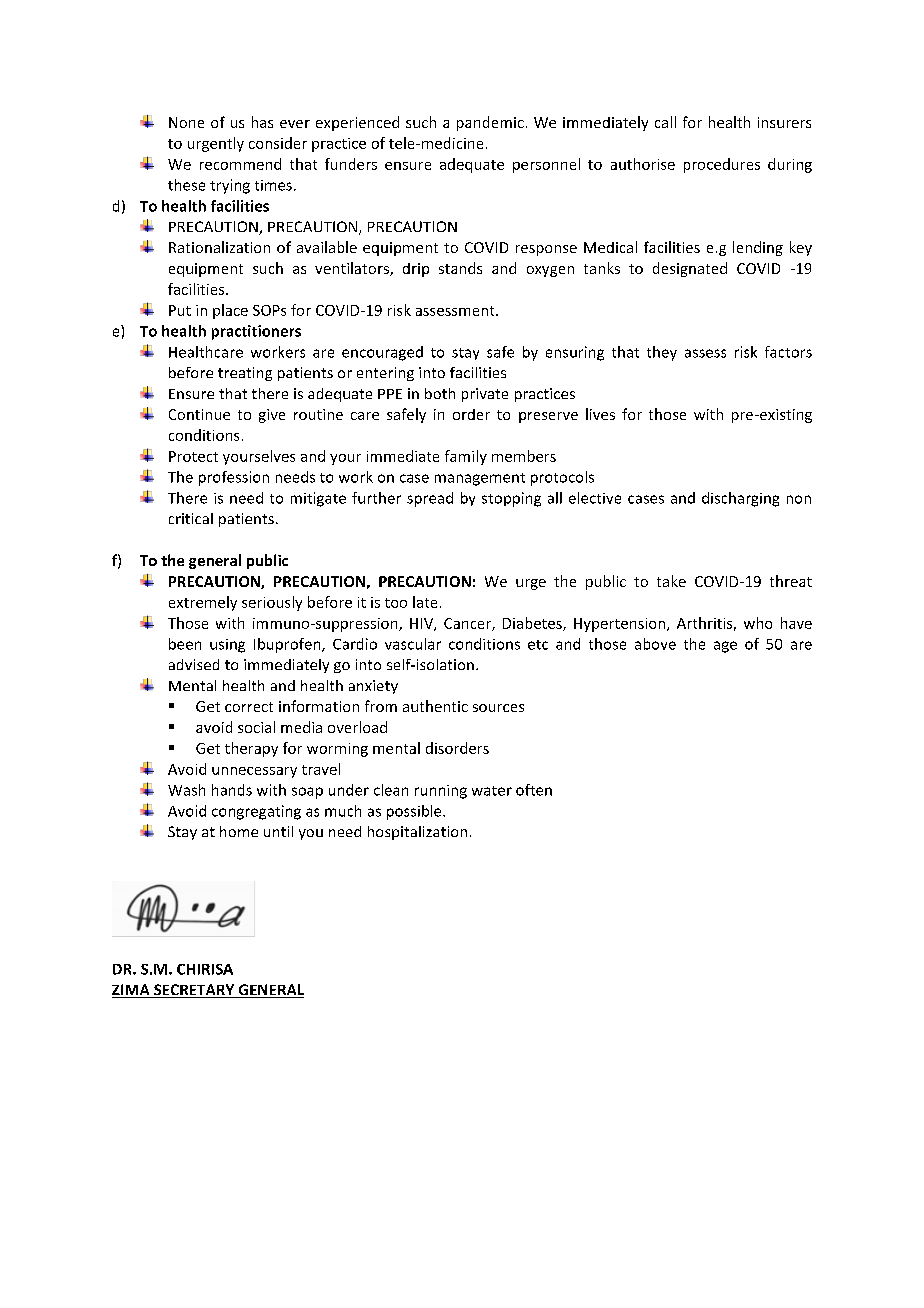 This page has height=1308, width=924. I want to click on procedures, so click(722, 165).
